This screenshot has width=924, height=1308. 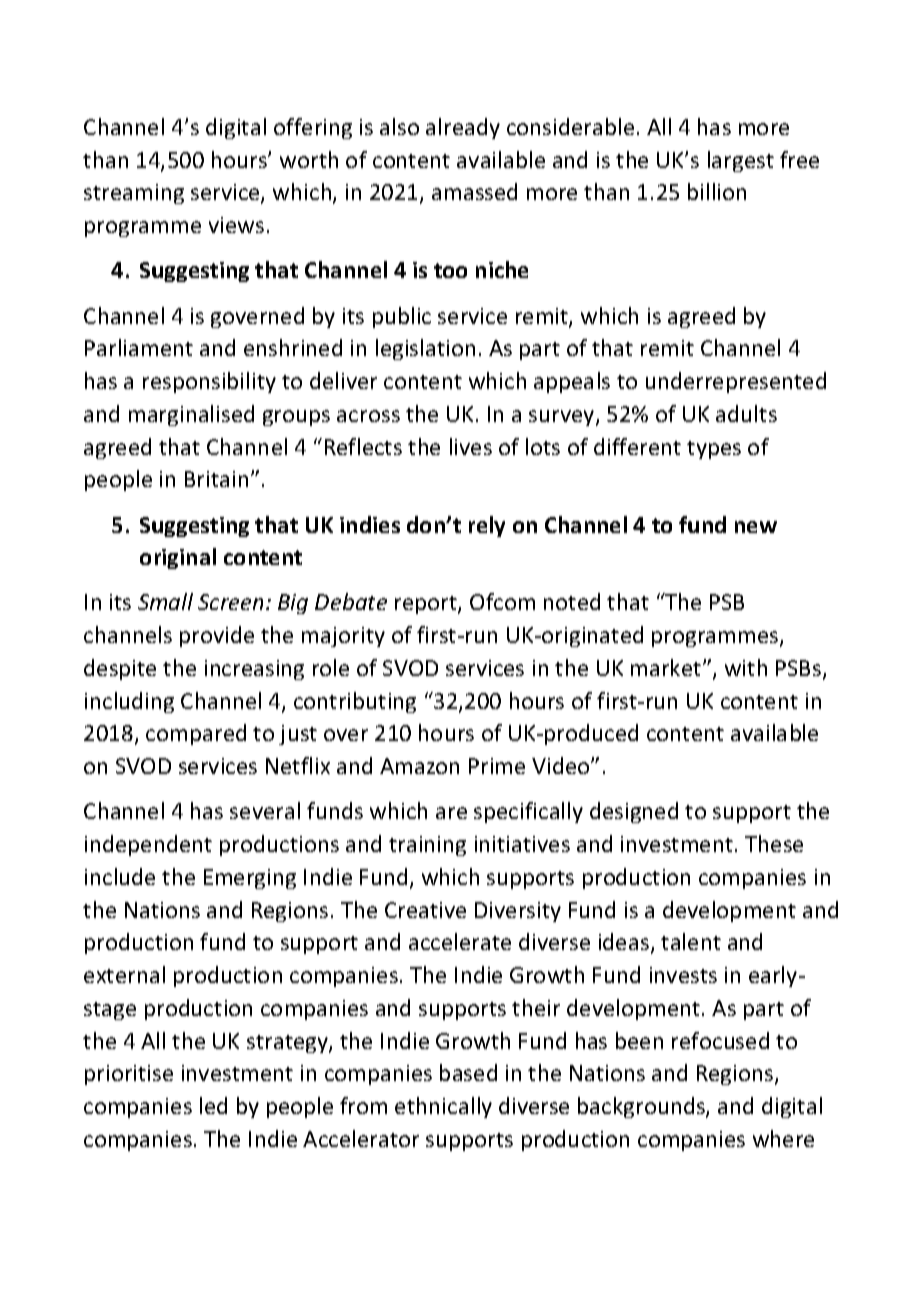 What do you see at coordinates (714, 450) in the screenshot?
I see `types` at bounding box center [714, 450].
